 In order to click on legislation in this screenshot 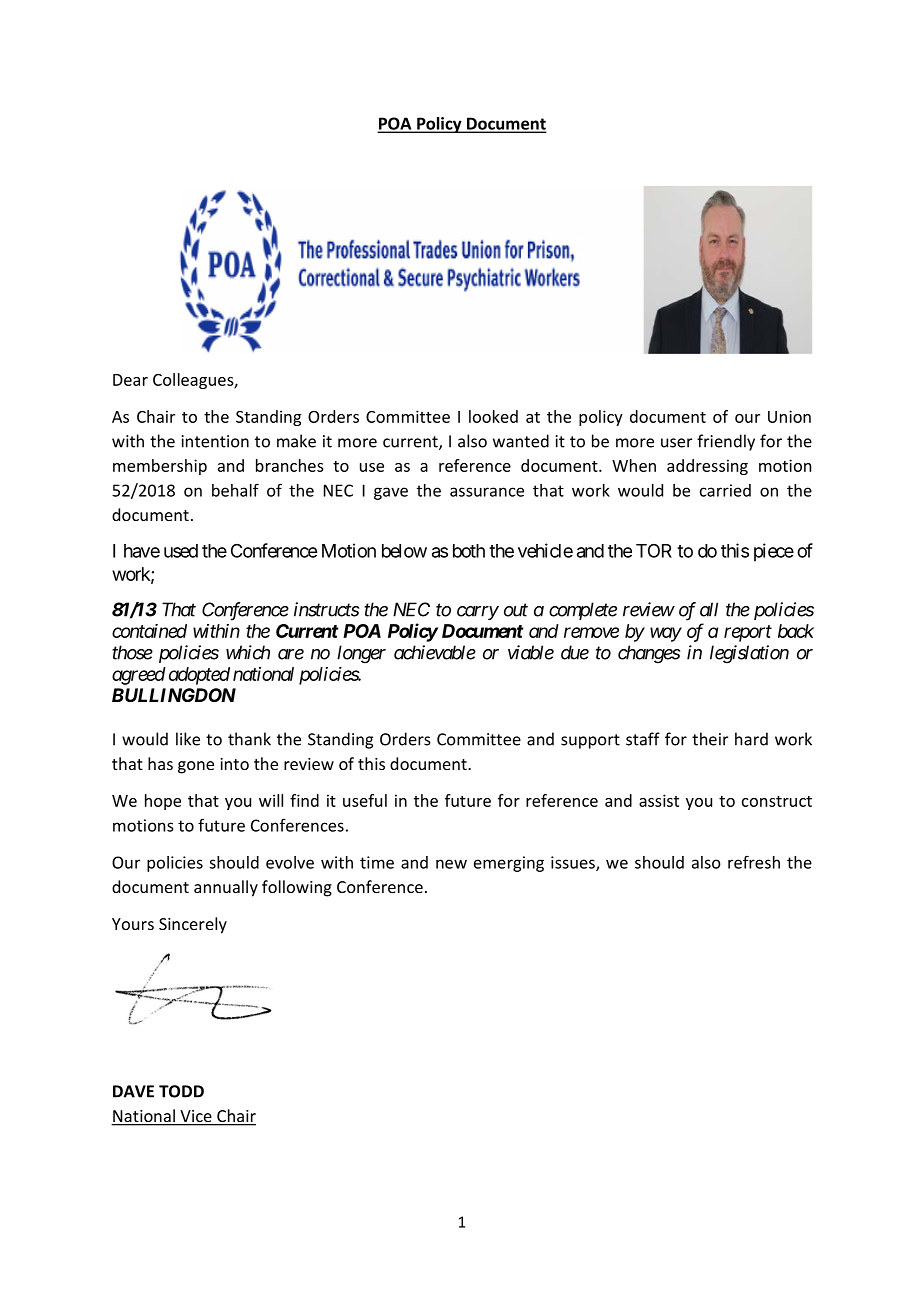, I will do `click(749, 654)`.
